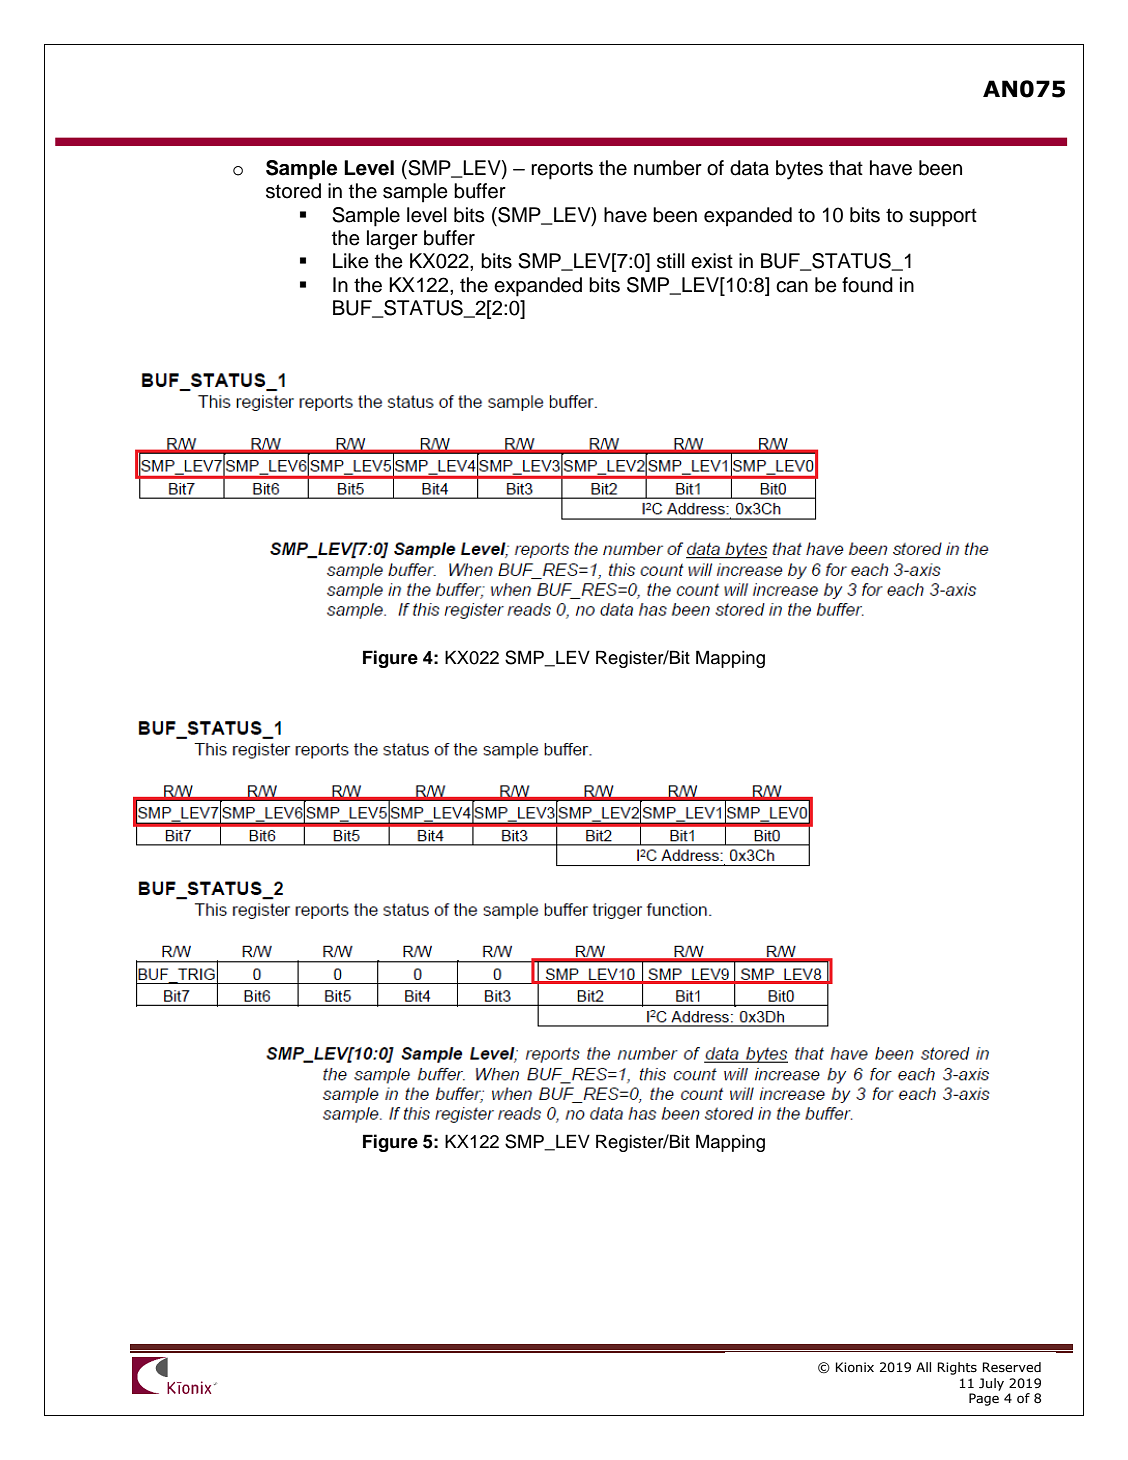 The height and width of the image is (1460, 1128). What do you see at coordinates (984, 1399) in the image?
I see `Page` at bounding box center [984, 1399].
